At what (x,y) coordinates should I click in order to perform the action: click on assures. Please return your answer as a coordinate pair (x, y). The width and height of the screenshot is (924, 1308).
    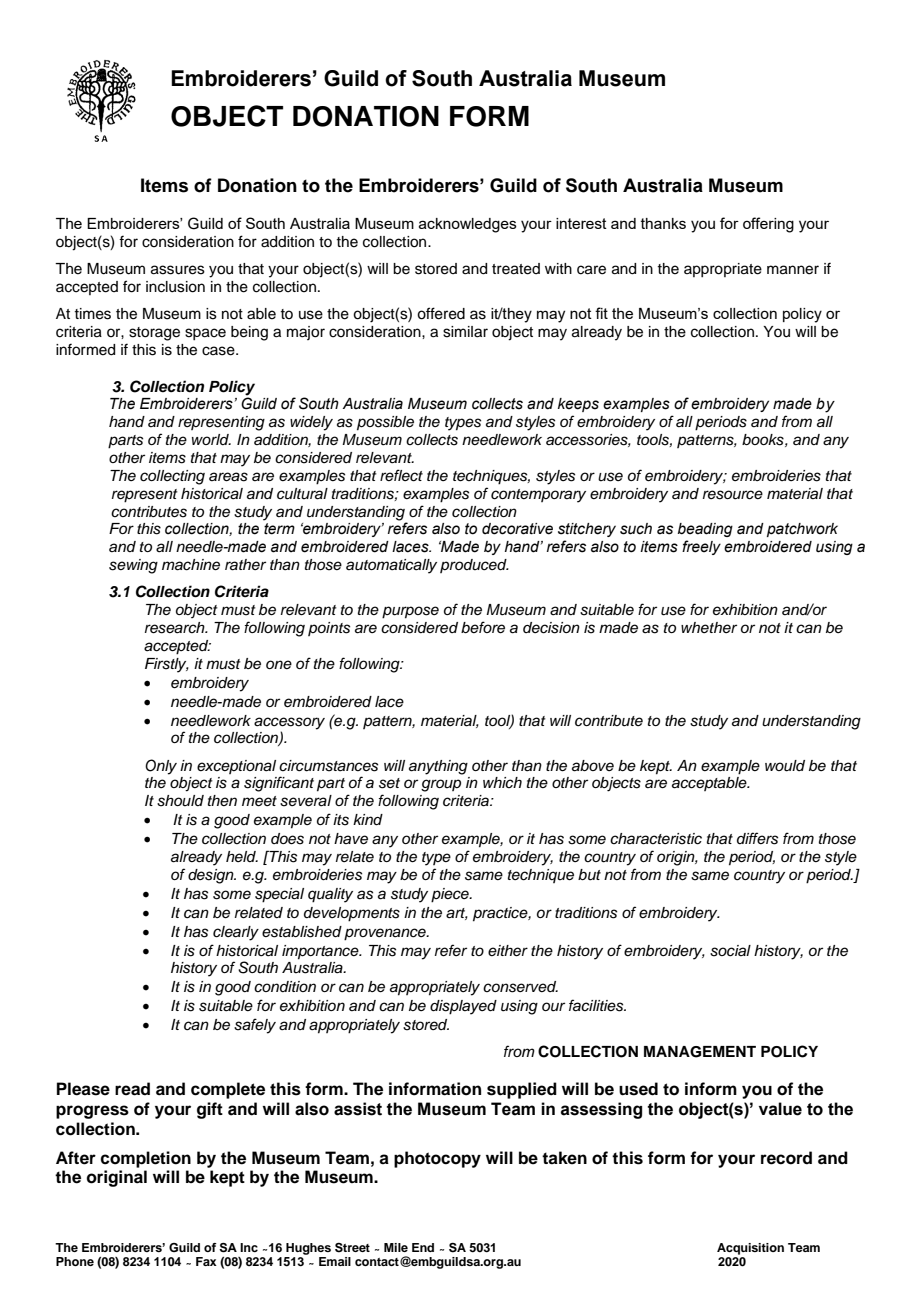
    Looking at the image, I should click on (178, 270).
